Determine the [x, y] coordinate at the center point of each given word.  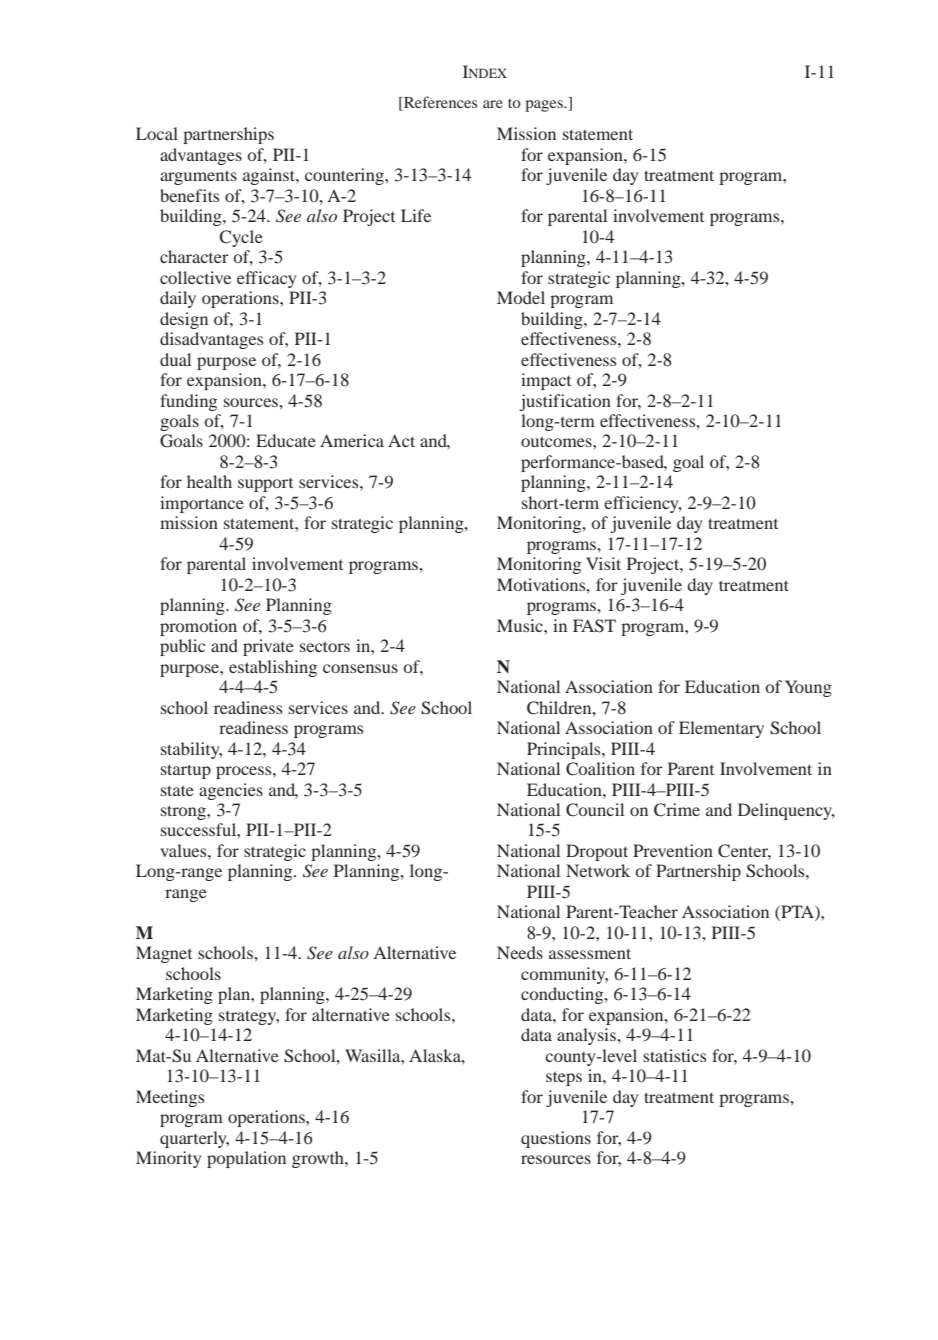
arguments [198, 177]
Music [521, 625]
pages [545, 106]
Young [808, 688]
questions [556, 1139]
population [246, 1159]
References [439, 103]
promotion [198, 627]
